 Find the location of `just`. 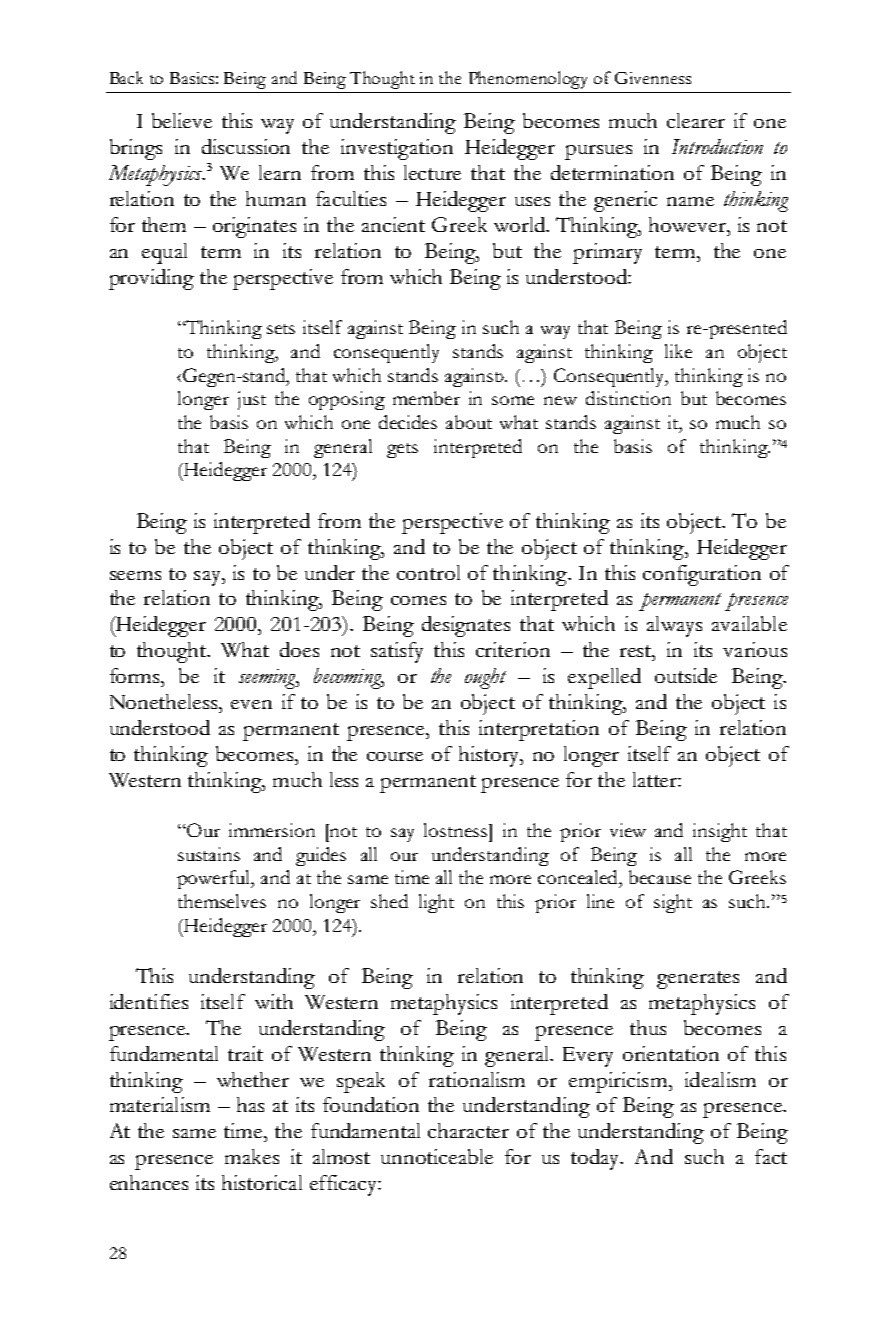

just is located at coordinates (252, 400).
